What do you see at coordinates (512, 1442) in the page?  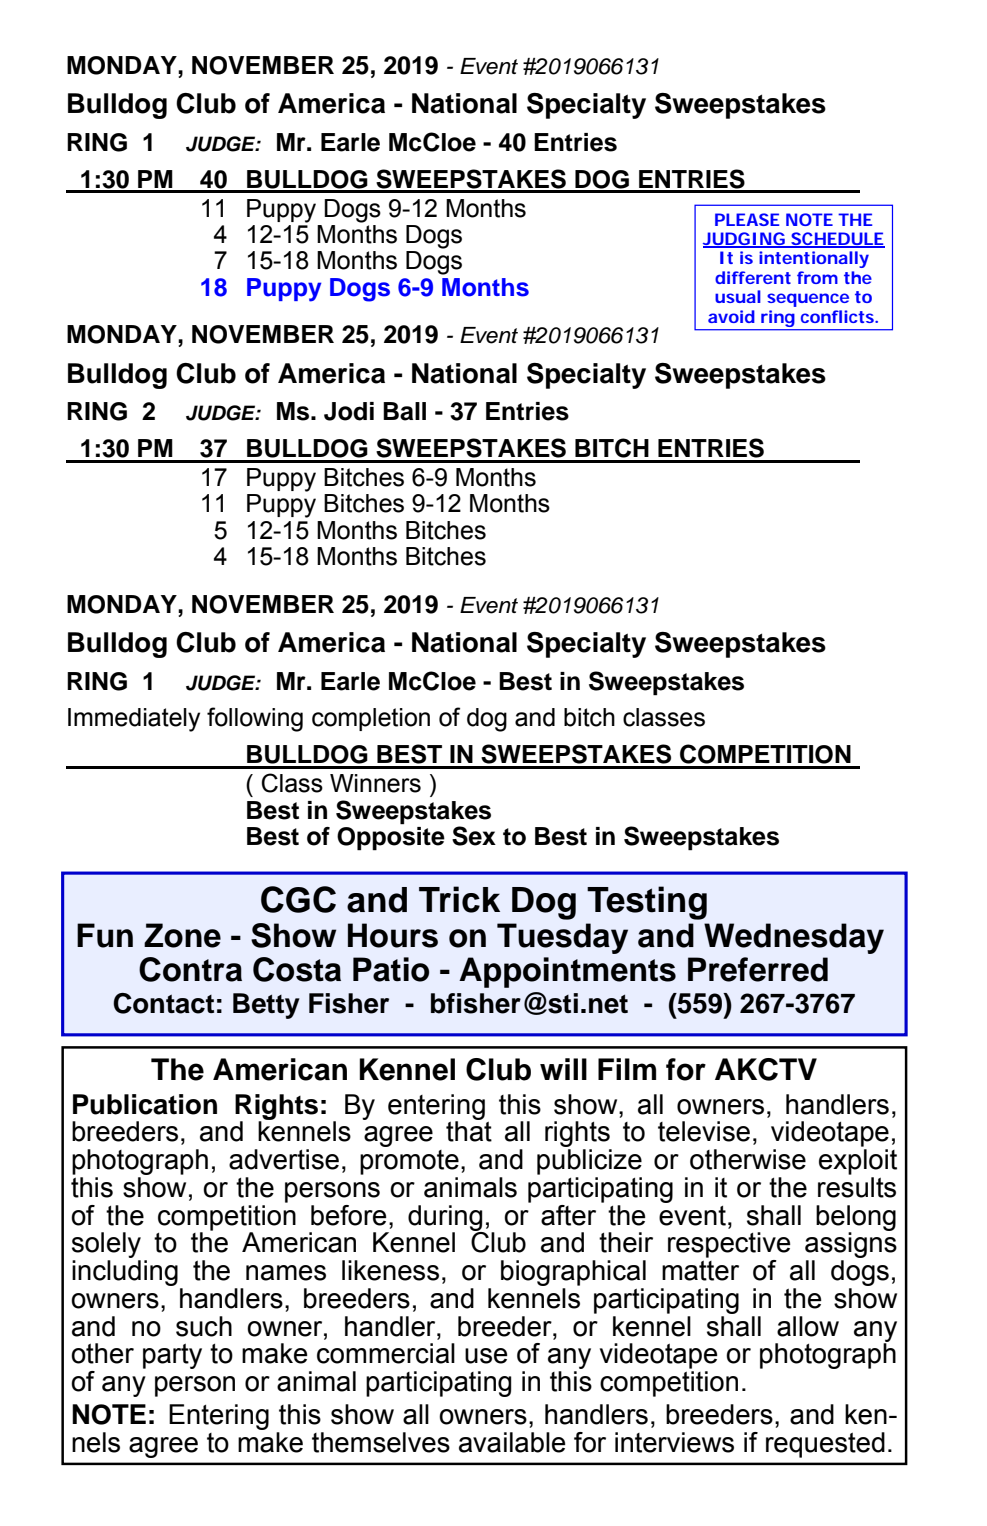 I see `available` at bounding box center [512, 1442].
